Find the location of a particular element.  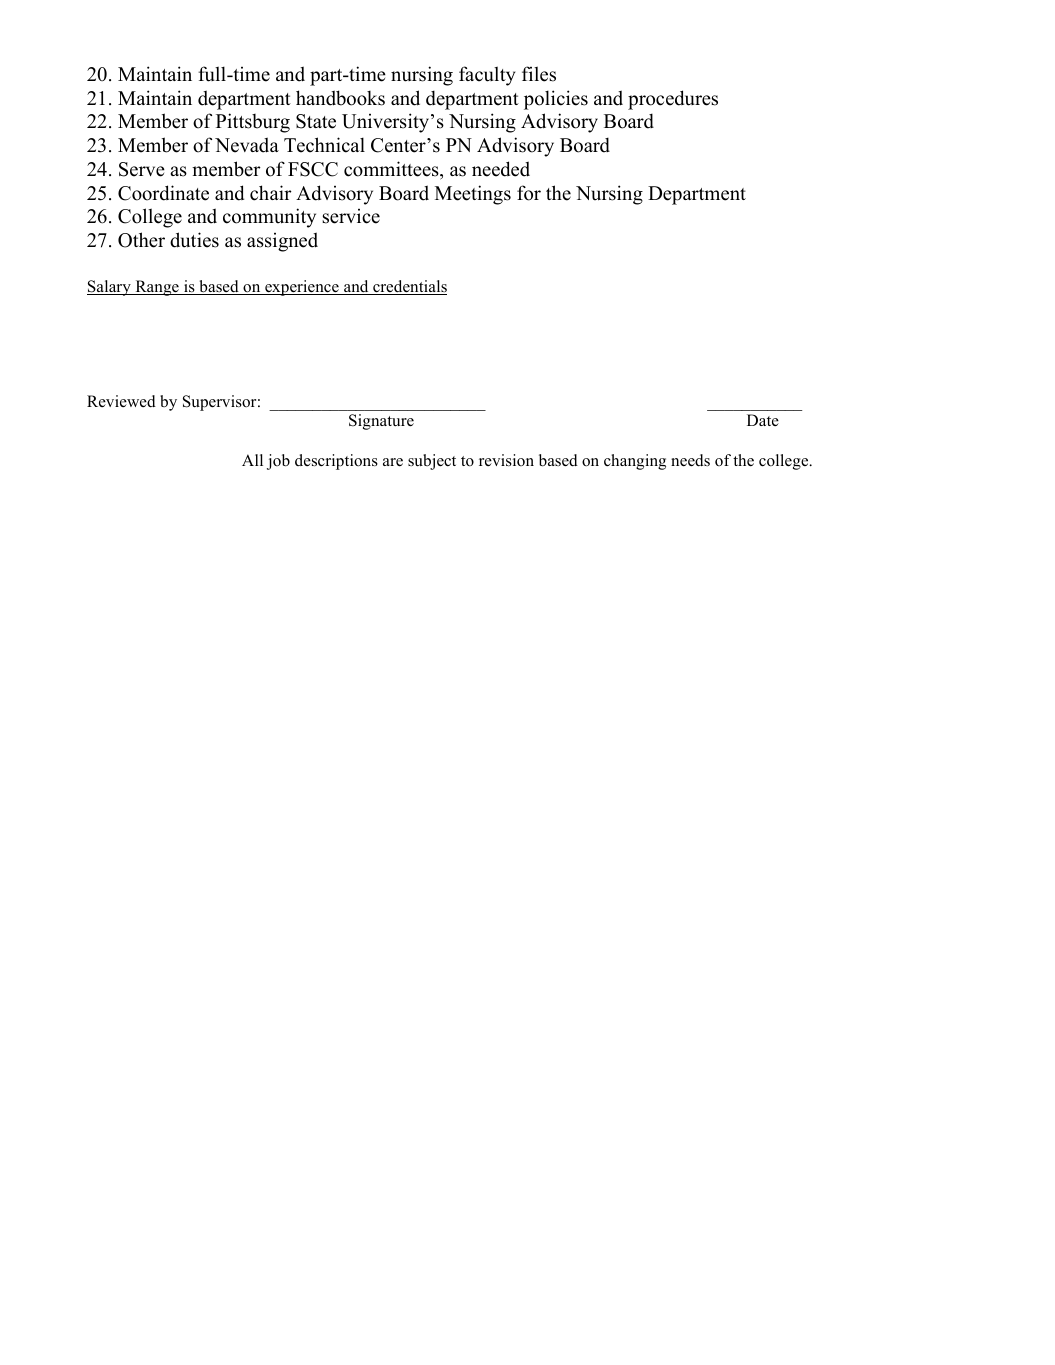

credentials is located at coordinates (409, 287).
